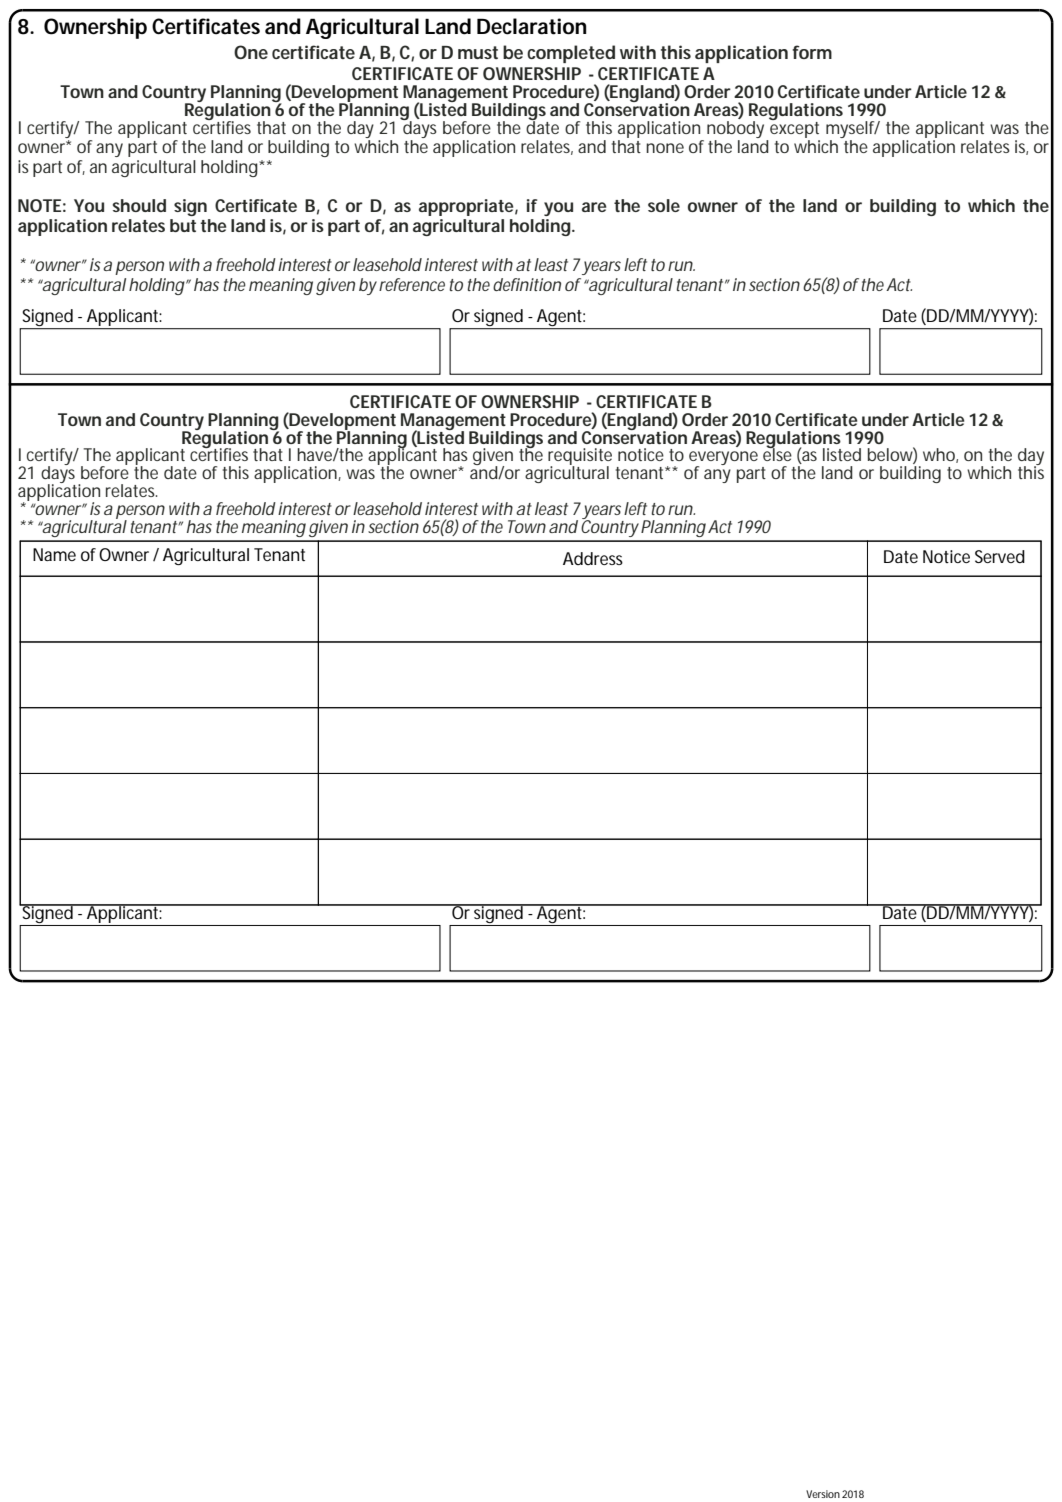 Image resolution: width=1062 pixels, height=1502 pixels. I want to click on form, so click(812, 52).
